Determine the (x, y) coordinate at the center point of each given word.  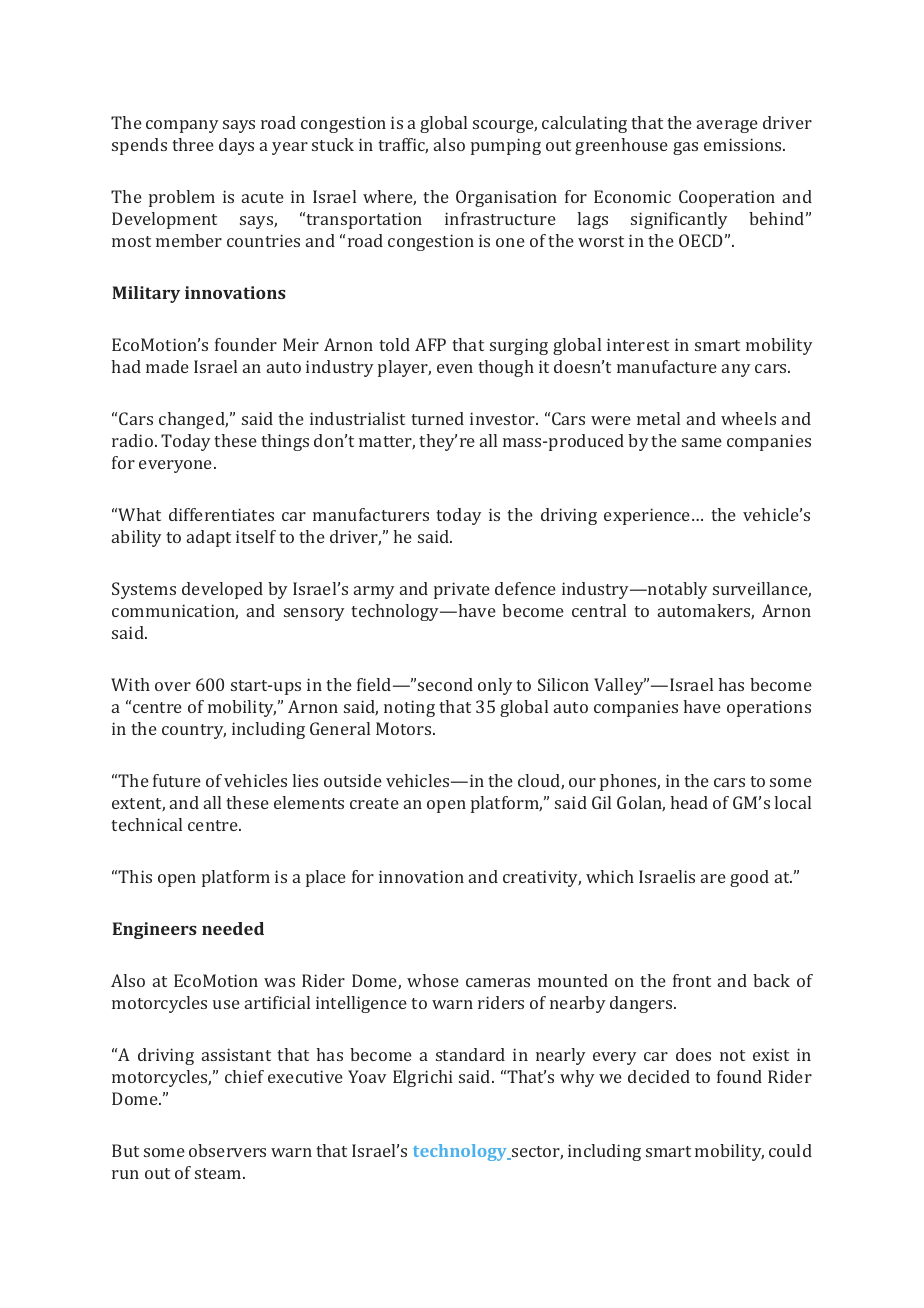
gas (685, 148)
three (193, 144)
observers (227, 1150)
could (790, 1150)
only (495, 686)
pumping (506, 146)
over (173, 686)
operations (769, 708)
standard (470, 1054)
